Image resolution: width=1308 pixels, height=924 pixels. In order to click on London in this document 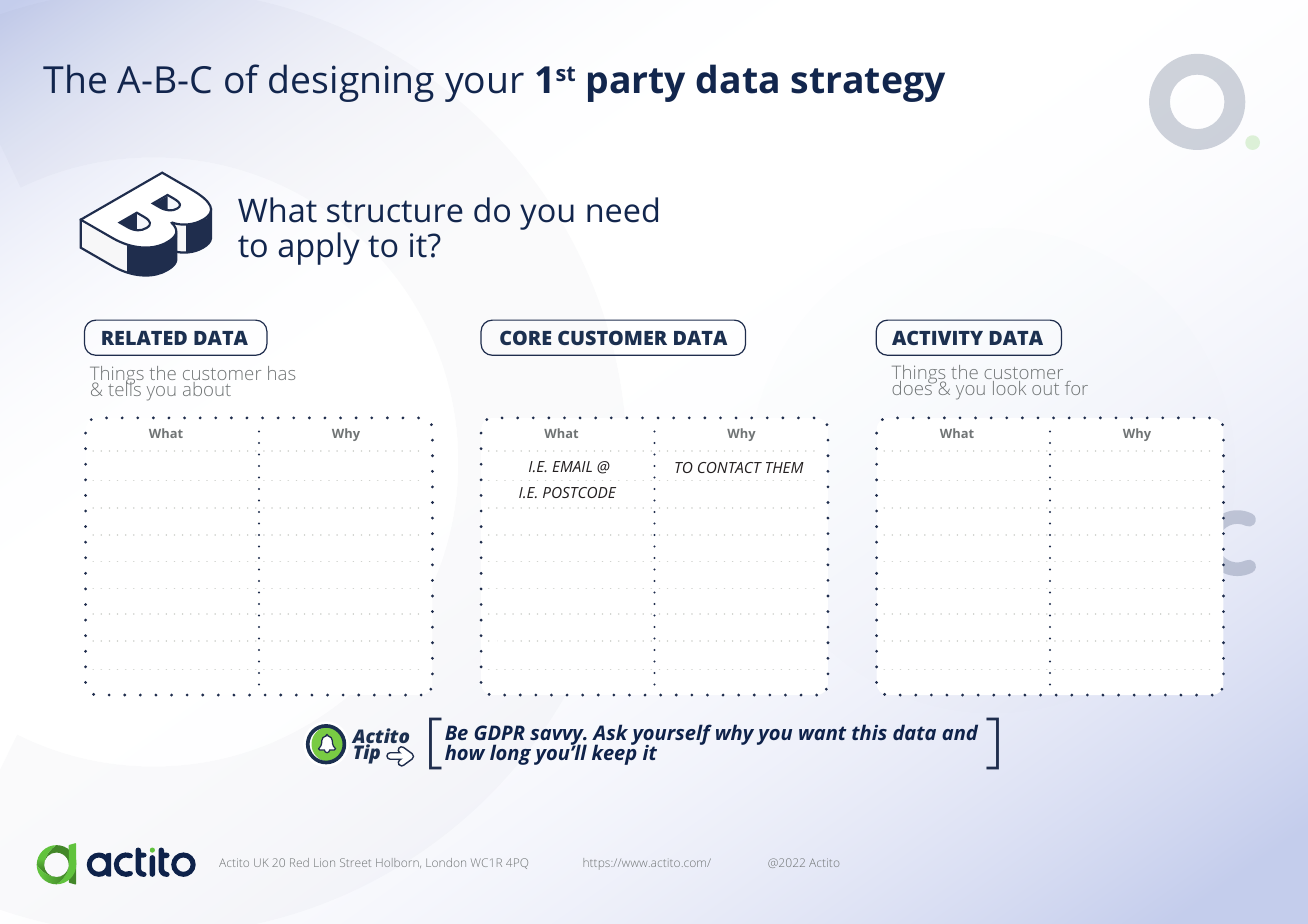, I will do `click(446, 862)`.
